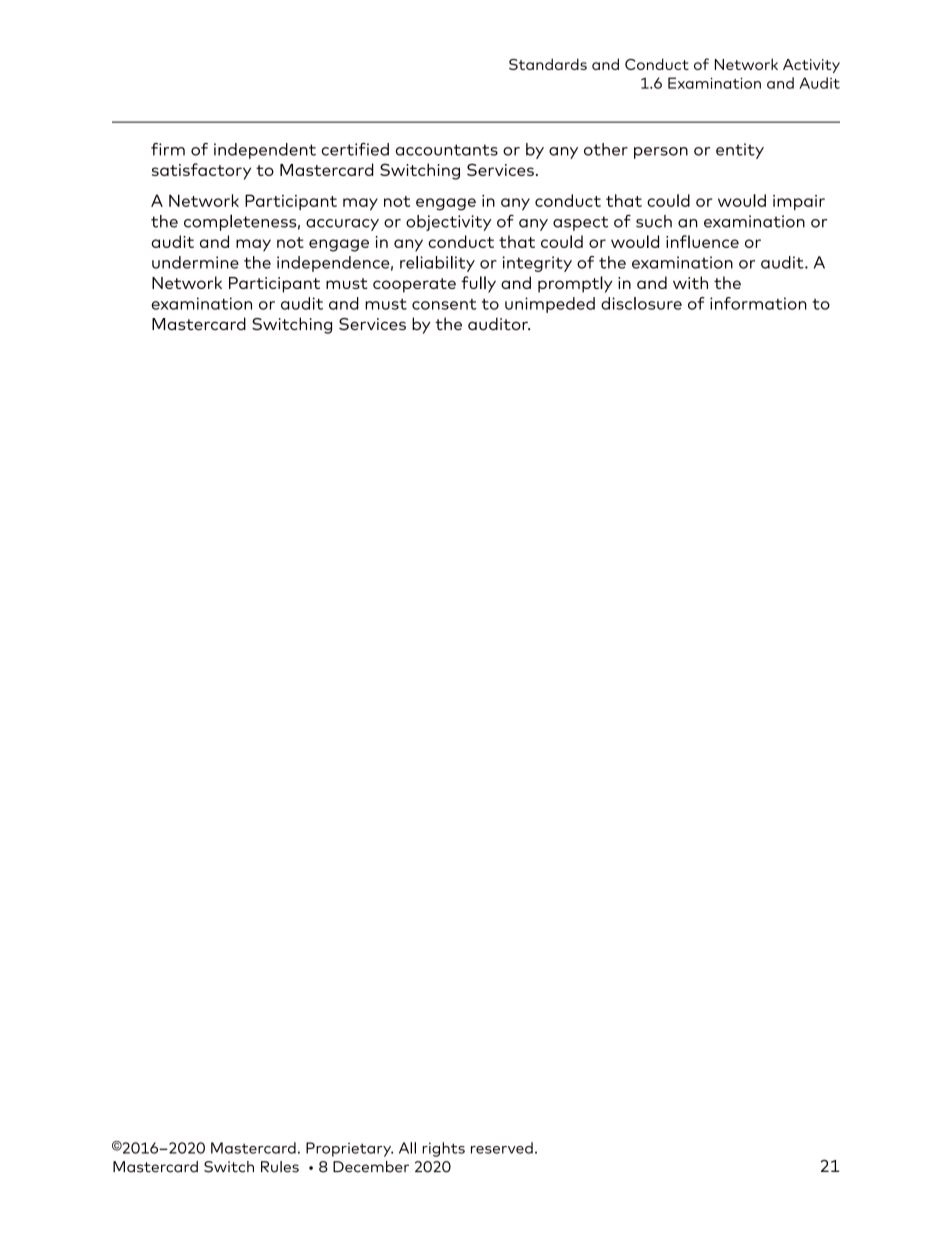 This screenshot has width=952, height=1233. Describe the element at coordinates (740, 151) in the screenshot. I see `entity` at that location.
